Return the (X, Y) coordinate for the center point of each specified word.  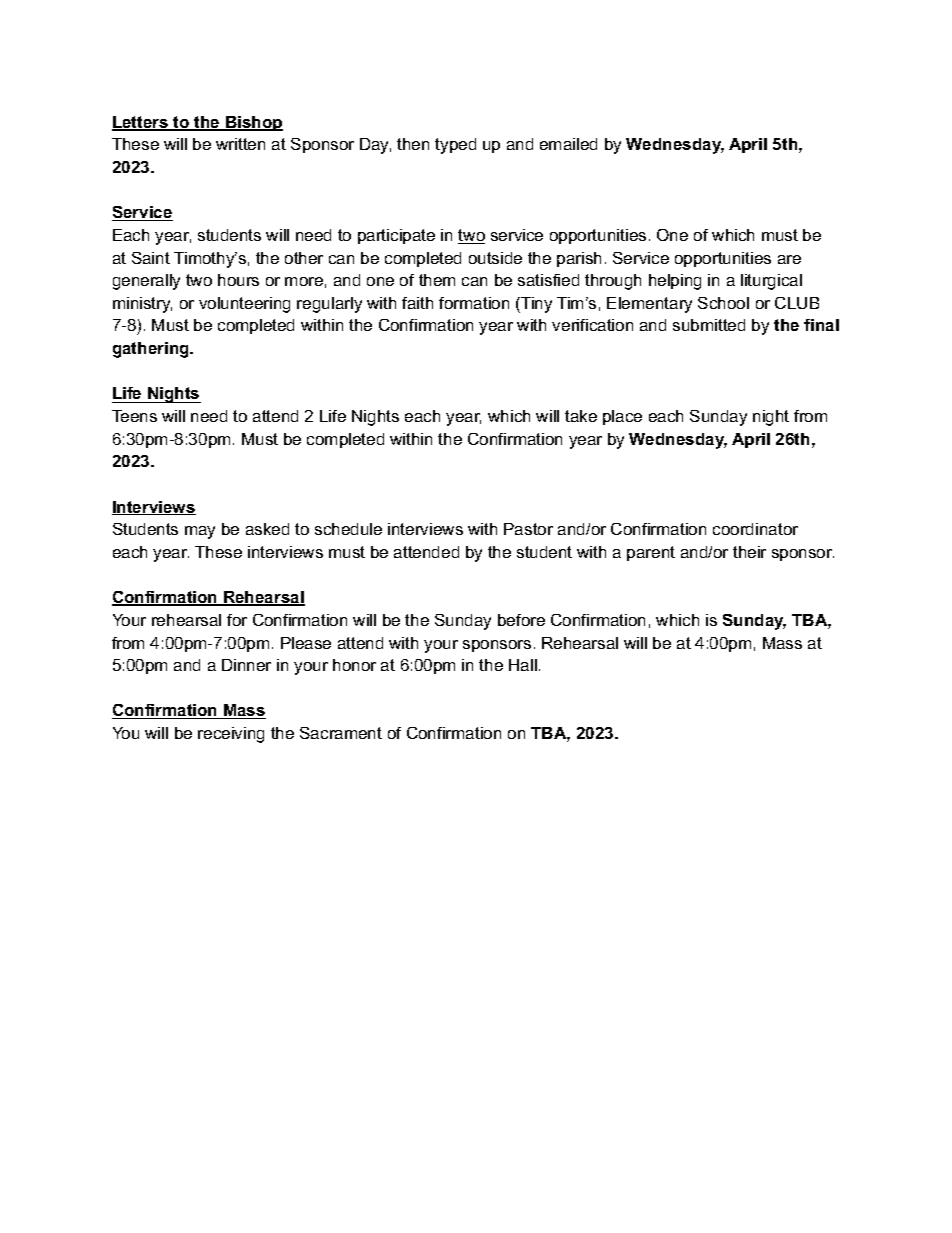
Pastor (528, 529)
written (240, 144)
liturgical (771, 282)
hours (238, 280)
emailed (568, 144)
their (749, 552)
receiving (231, 735)
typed (455, 146)
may (200, 532)
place (622, 417)
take (581, 416)
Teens (134, 416)
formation (474, 303)
